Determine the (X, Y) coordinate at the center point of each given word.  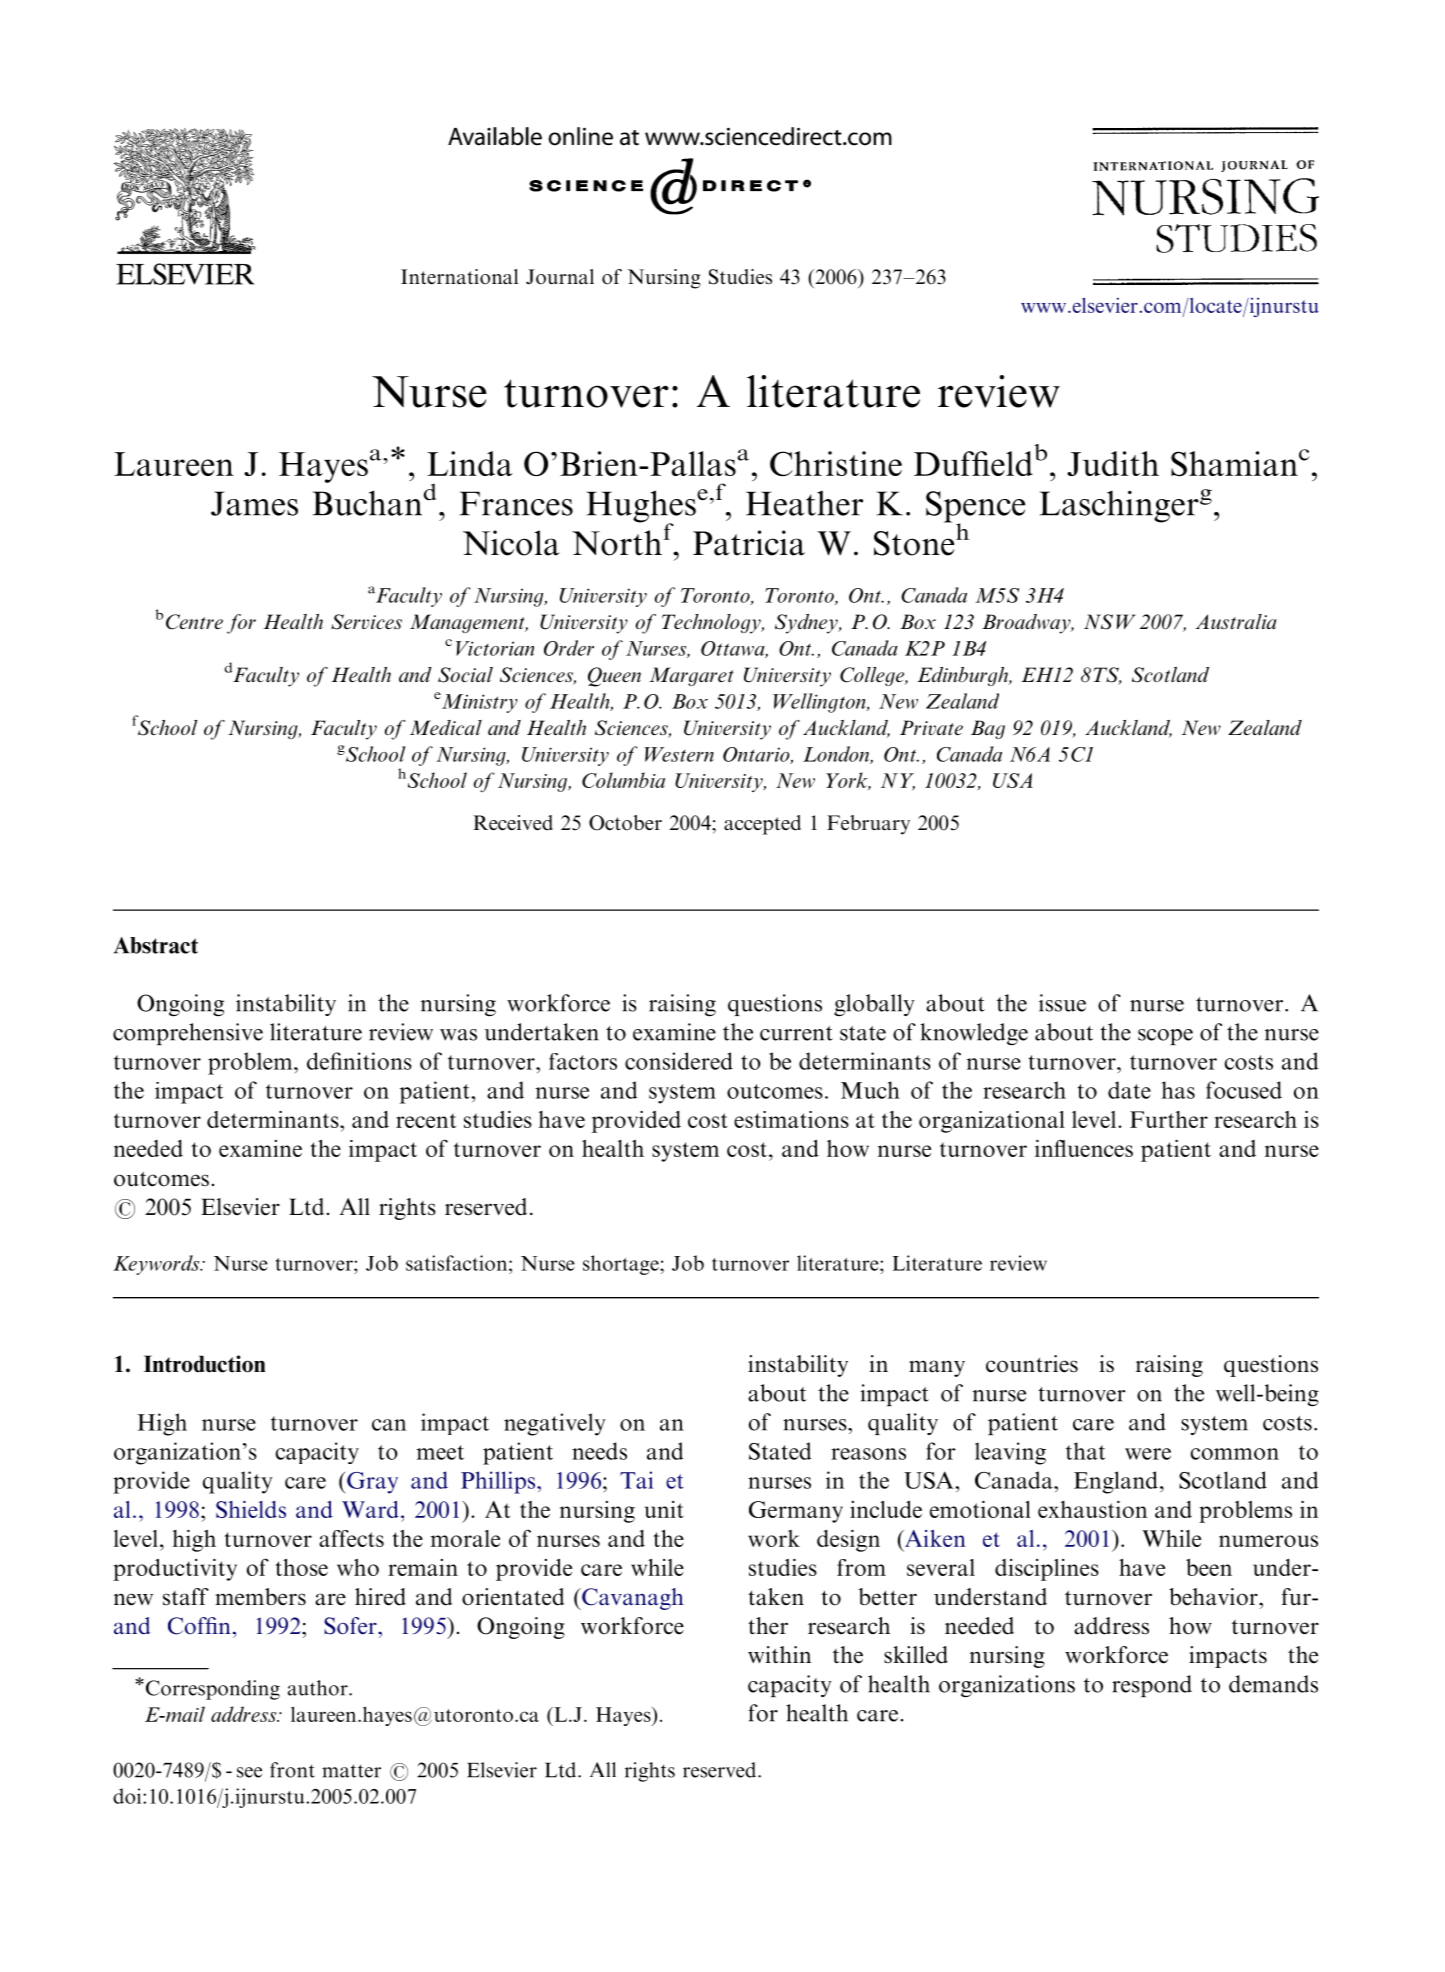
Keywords (157, 1265)
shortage (622, 1265)
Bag (988, 729)
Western (679, 754)
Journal (560, 277)
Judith (1113, 463)
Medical (446, 727)
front (292, 1770)
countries (1032, 1364)
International (459, 277)
